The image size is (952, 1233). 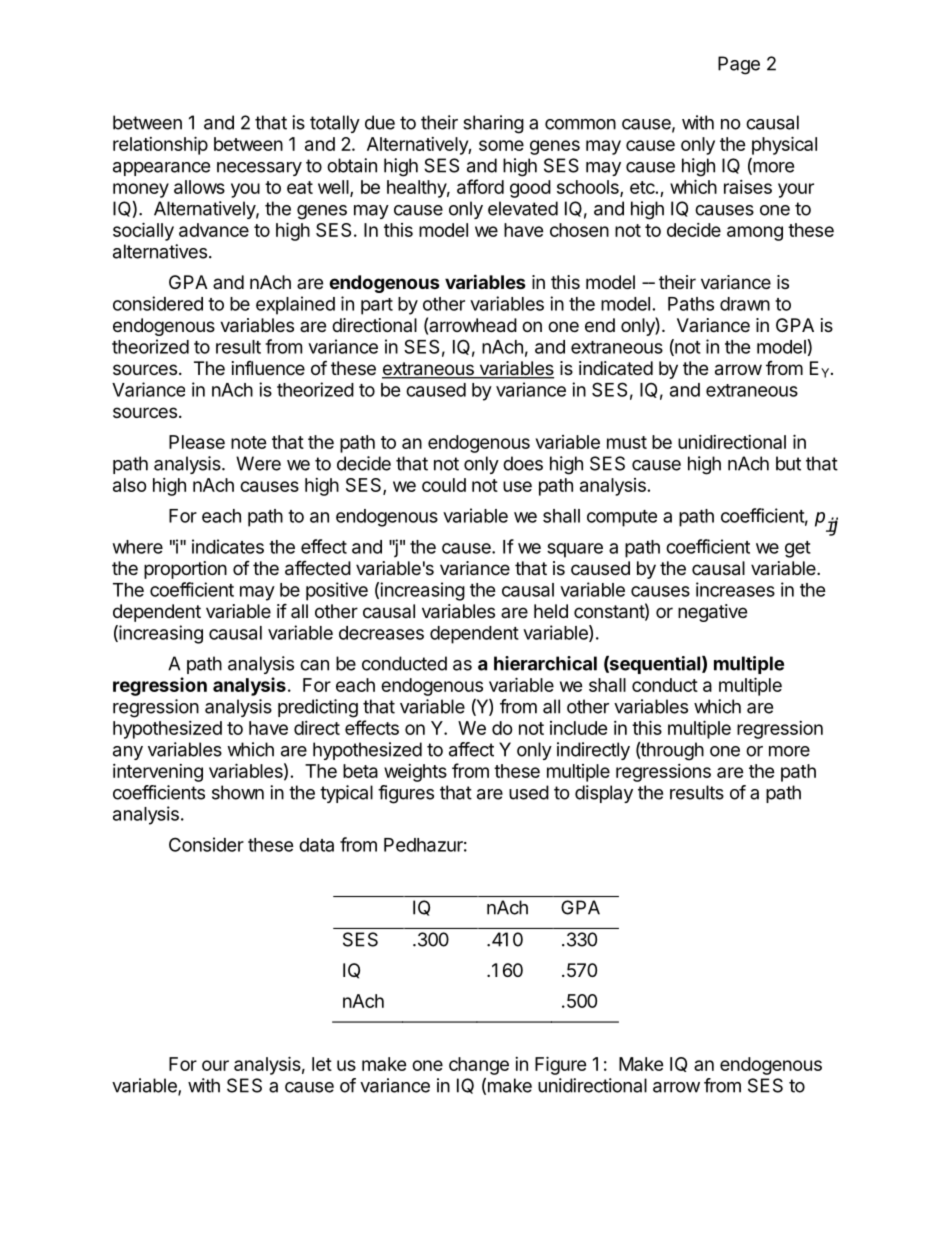 What do you see at coordinates (158, 773) in the image?
I see `intervening` at bounding box center [158, 773].
